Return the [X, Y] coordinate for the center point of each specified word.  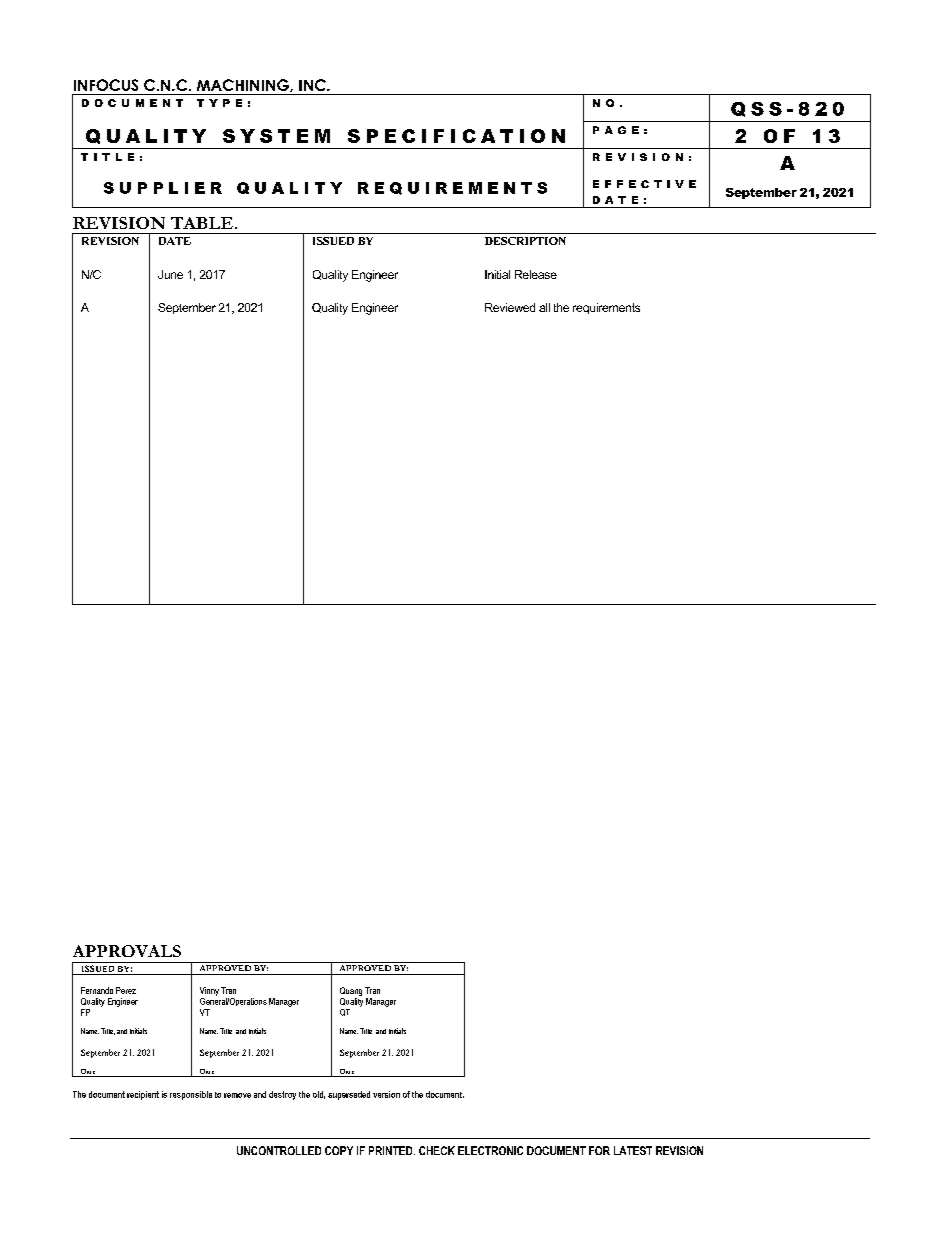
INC [313, 85]
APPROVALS [127, 951]
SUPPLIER [163, 188]
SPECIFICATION [456, 136]
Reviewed [510, 307]
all [544, 307]
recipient [143, 1095]
